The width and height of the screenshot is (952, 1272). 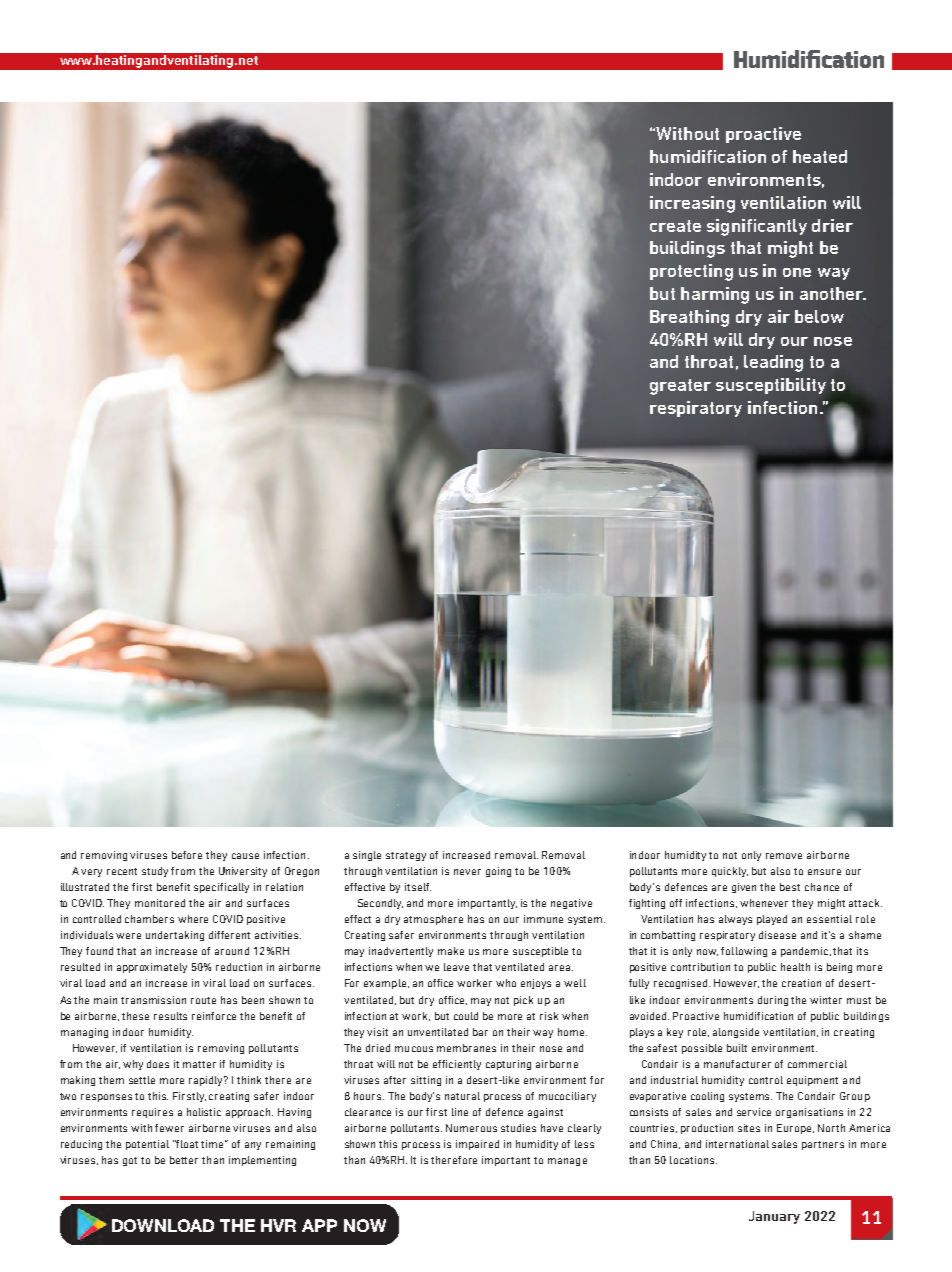 What do you see at coordinates (771, 386) in the screenshot?
I see `susceptibility` at bounding box center [771, 386].
